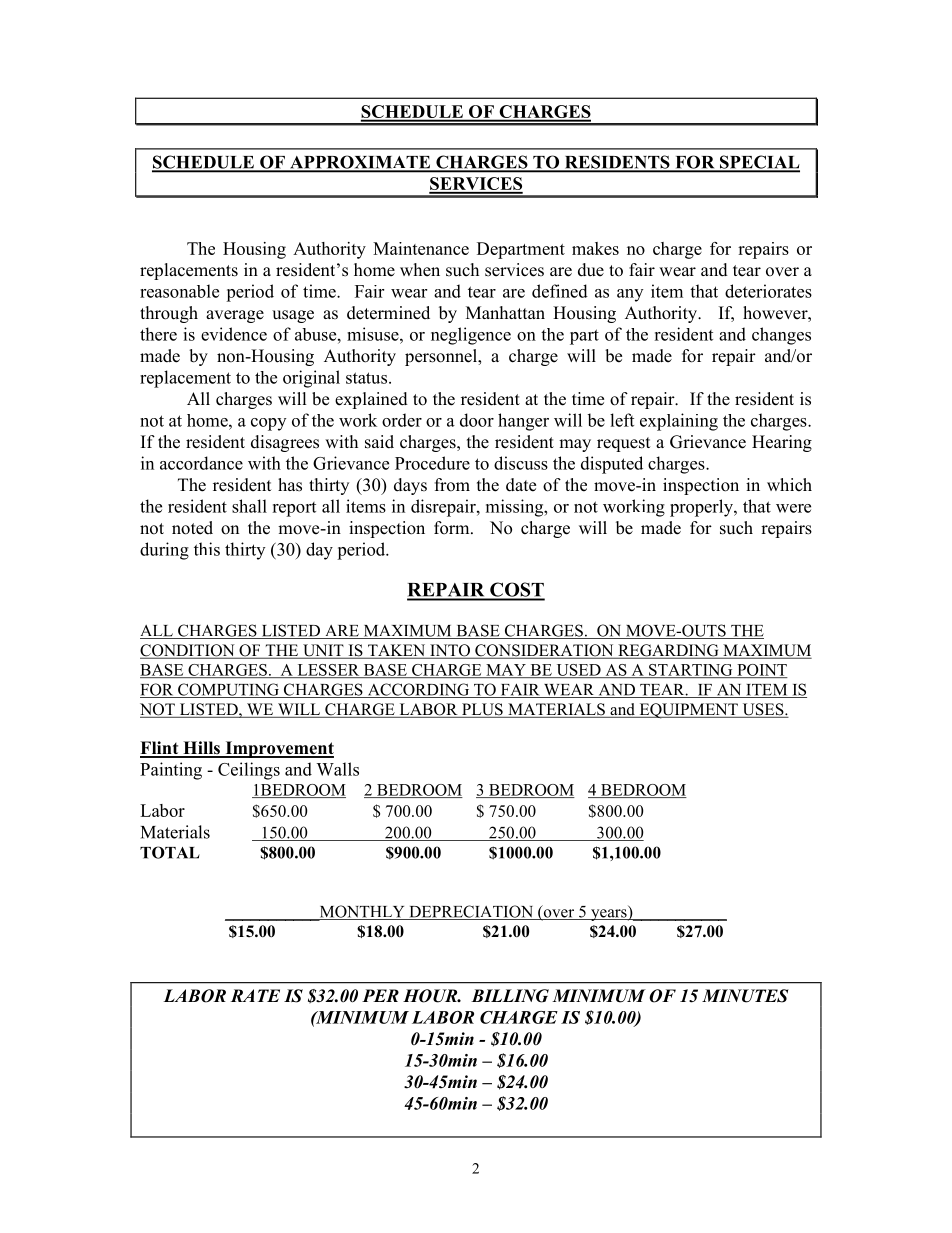 This page has height=1233, width=952. Describe the element at coordinates (421, 248) in the page. I see `Maintenance` at that location.
